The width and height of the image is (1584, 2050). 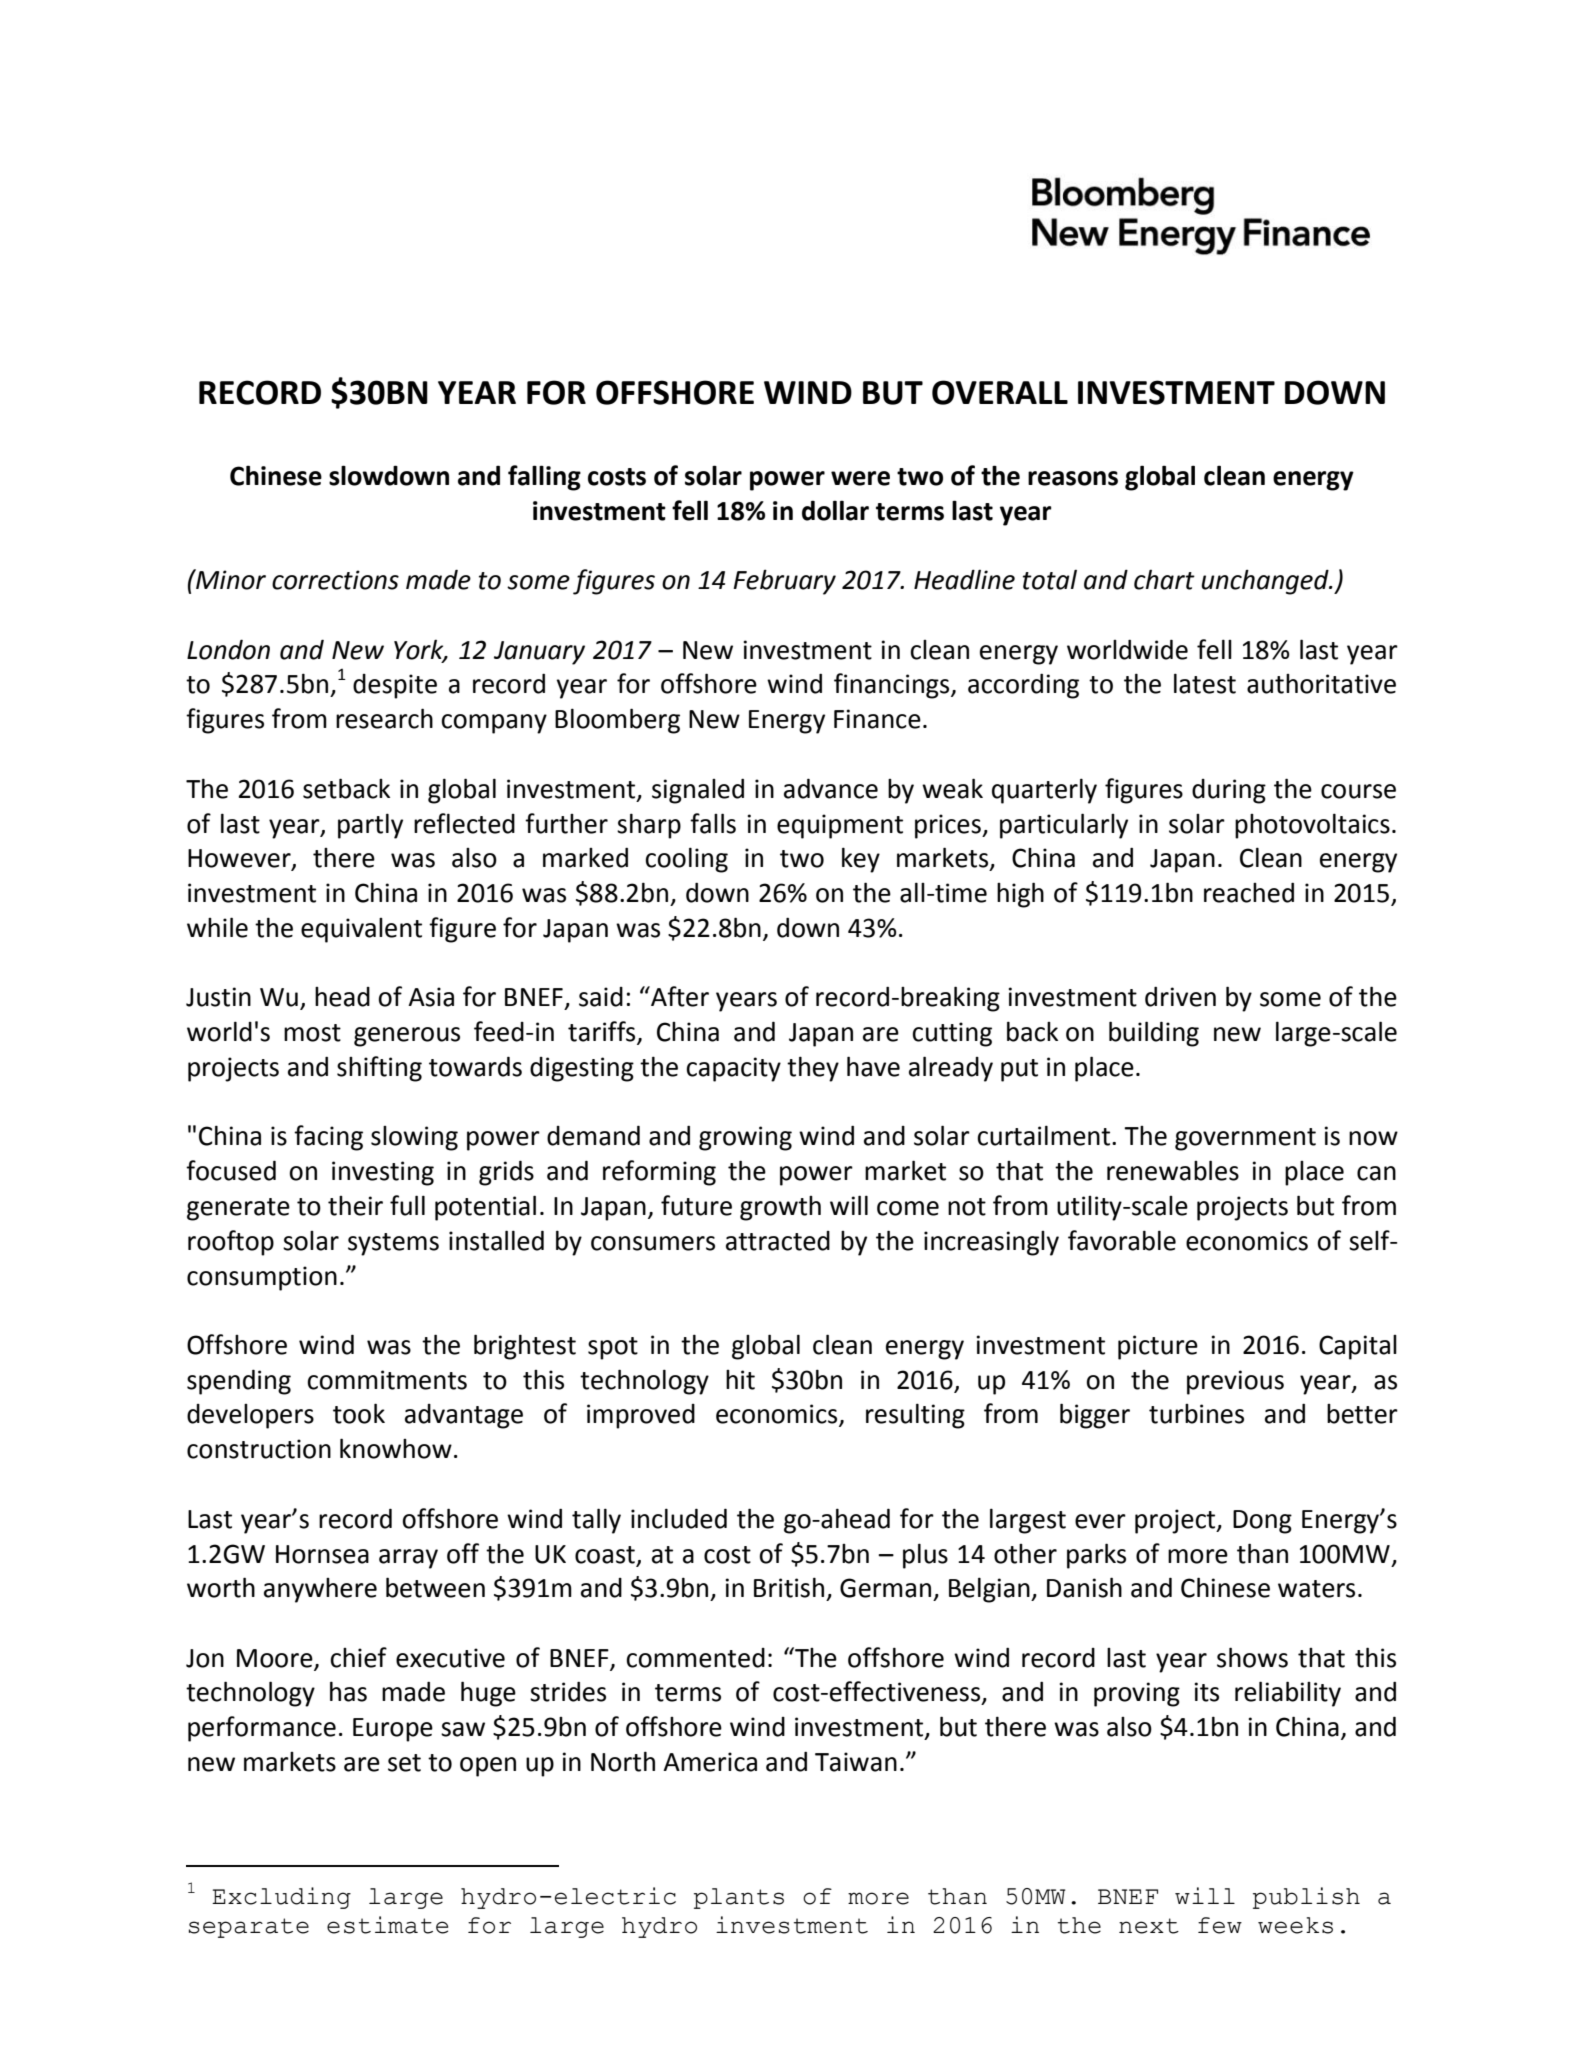 What do you see at coordinates (544, 478) in the image?
I see `falling` at bounding box center [544, 478].
